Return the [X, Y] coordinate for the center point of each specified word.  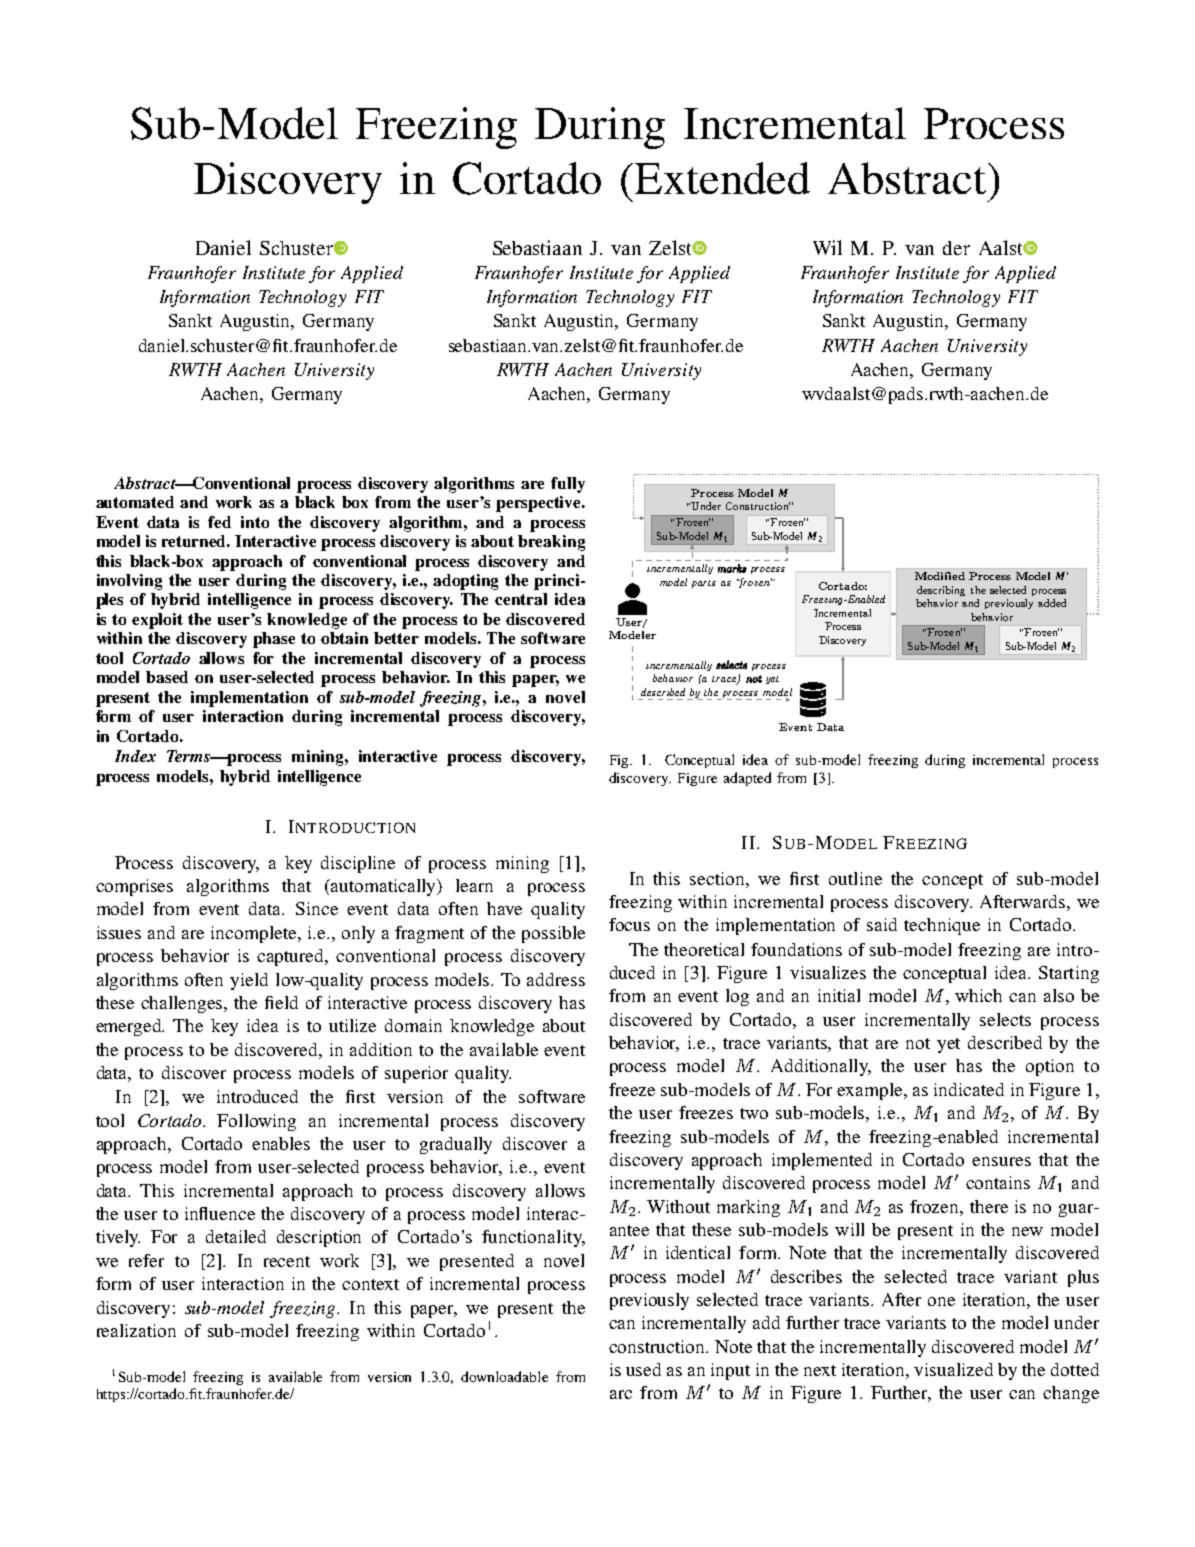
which [978, 995]
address [556, 979]
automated [135, 502]
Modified [940, 576]
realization [136, 1330]
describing [941, 591]
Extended [722, 178]
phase [274, 640]
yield [249, 981]
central [521, 599]
